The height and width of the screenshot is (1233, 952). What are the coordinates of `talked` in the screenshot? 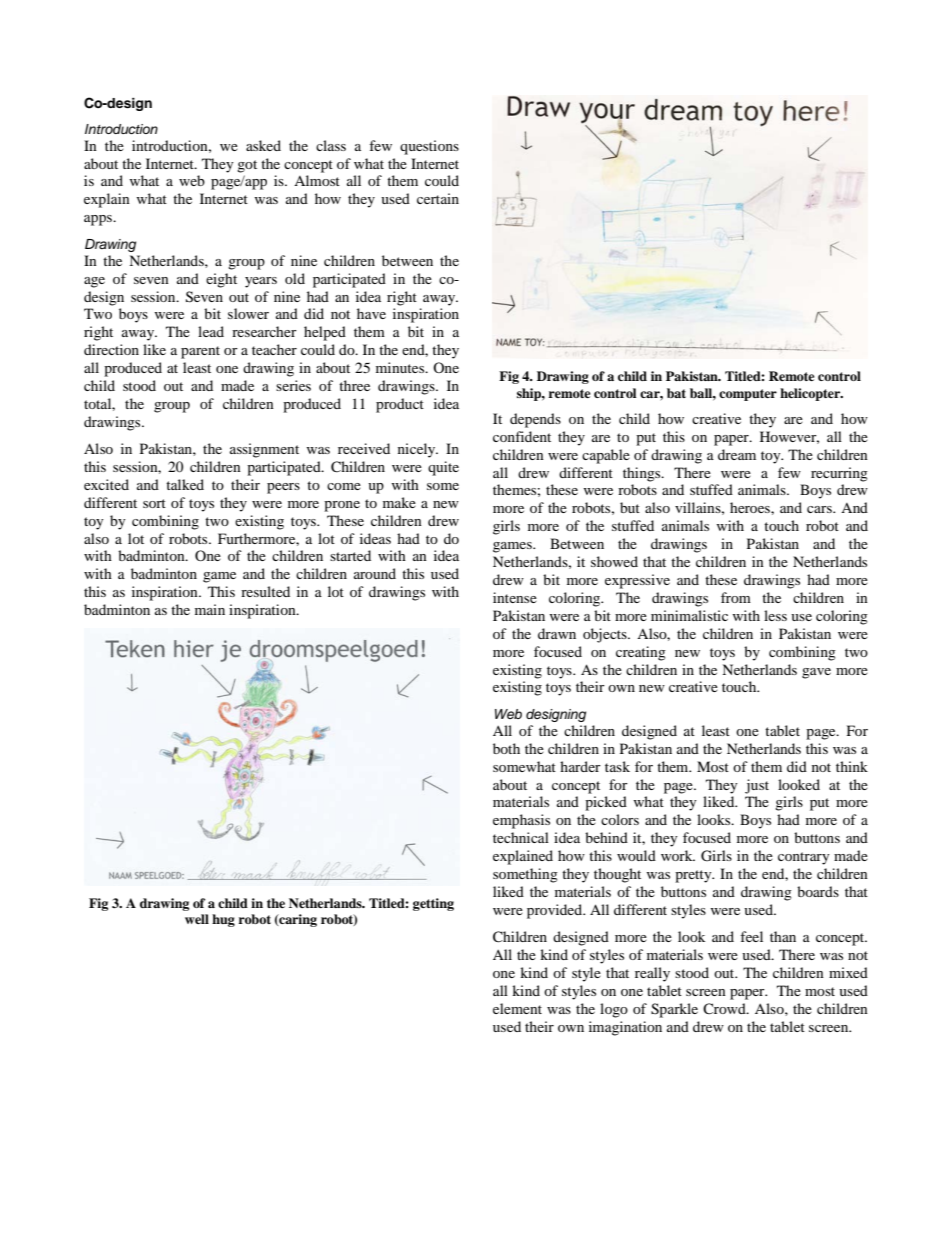 It's located at (185, 484).
